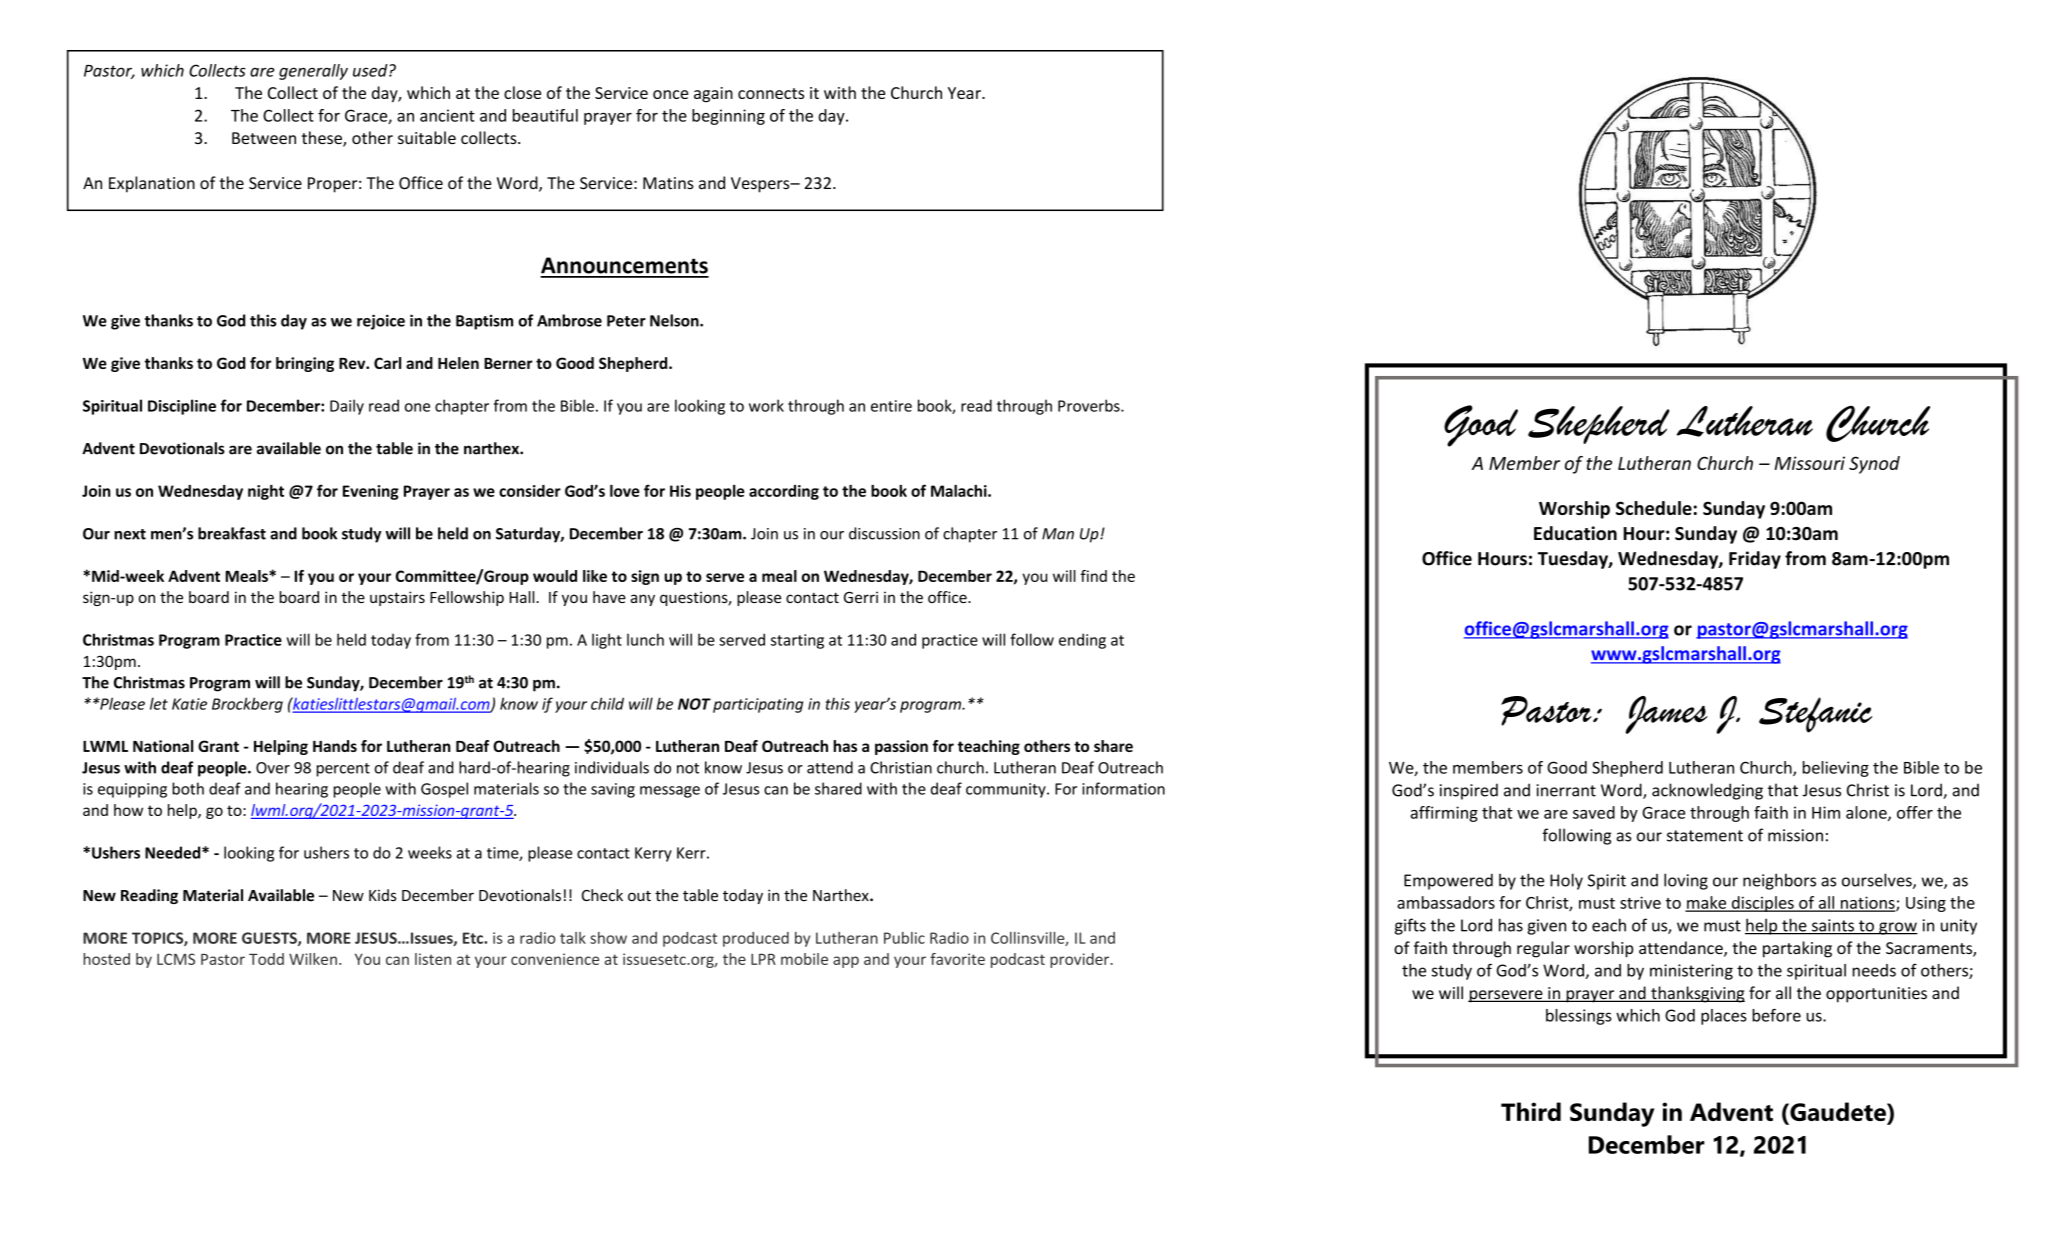 The width and height of the screenshot is (2067, 1255). I want to click on statement, so click(1705, 836).
